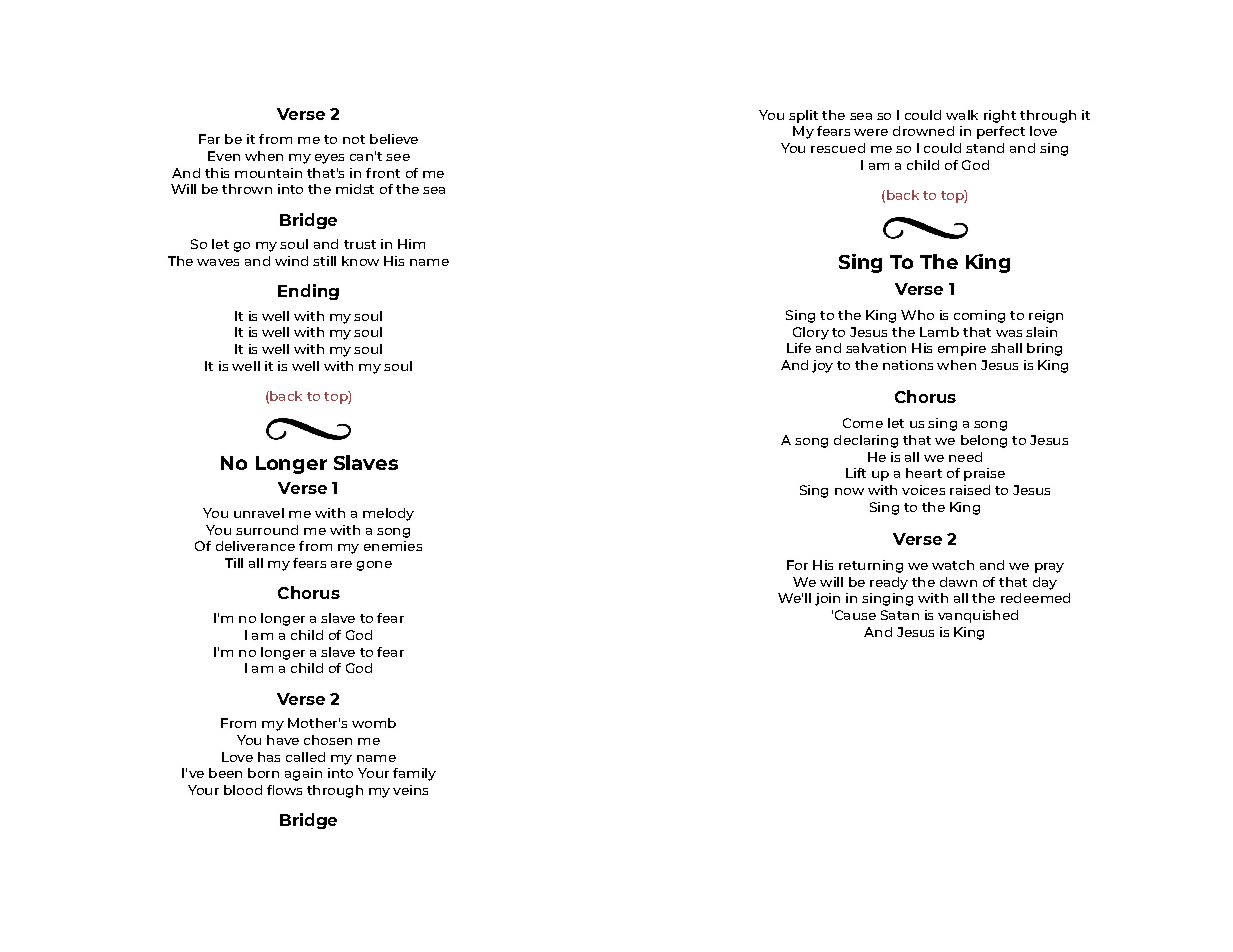 Image resolution: width=1233 pixels, height=952 pixels. What do you see at coordinates (341, 564) in the document?
I see `are` at bounding box center [341, 564].
